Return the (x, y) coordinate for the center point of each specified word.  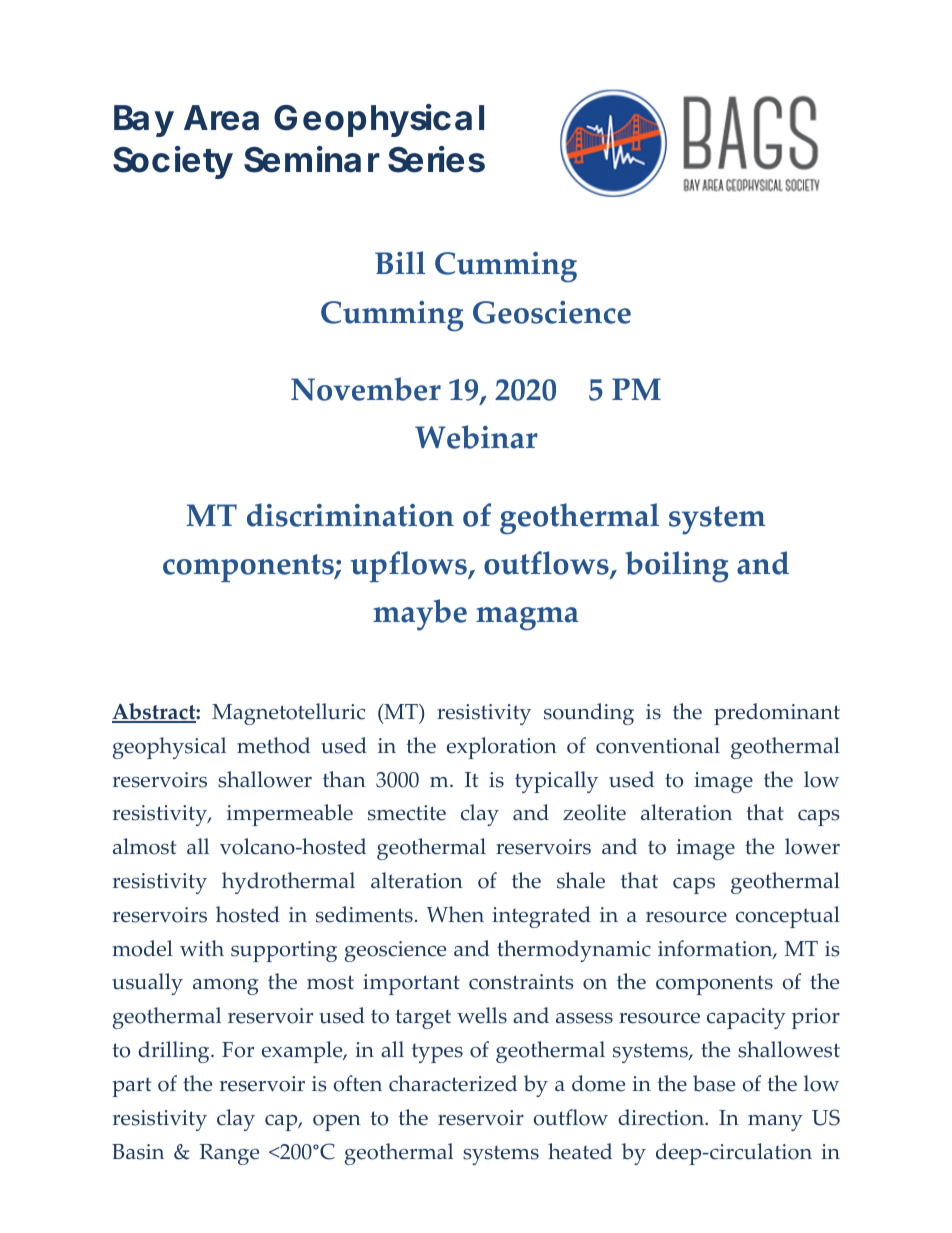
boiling (676, 567)
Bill (400, 262)
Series (436, 159)
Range (229, 1154)
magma (527, 619)
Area (221, 118)
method (273, 745)
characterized (453, 1083)
